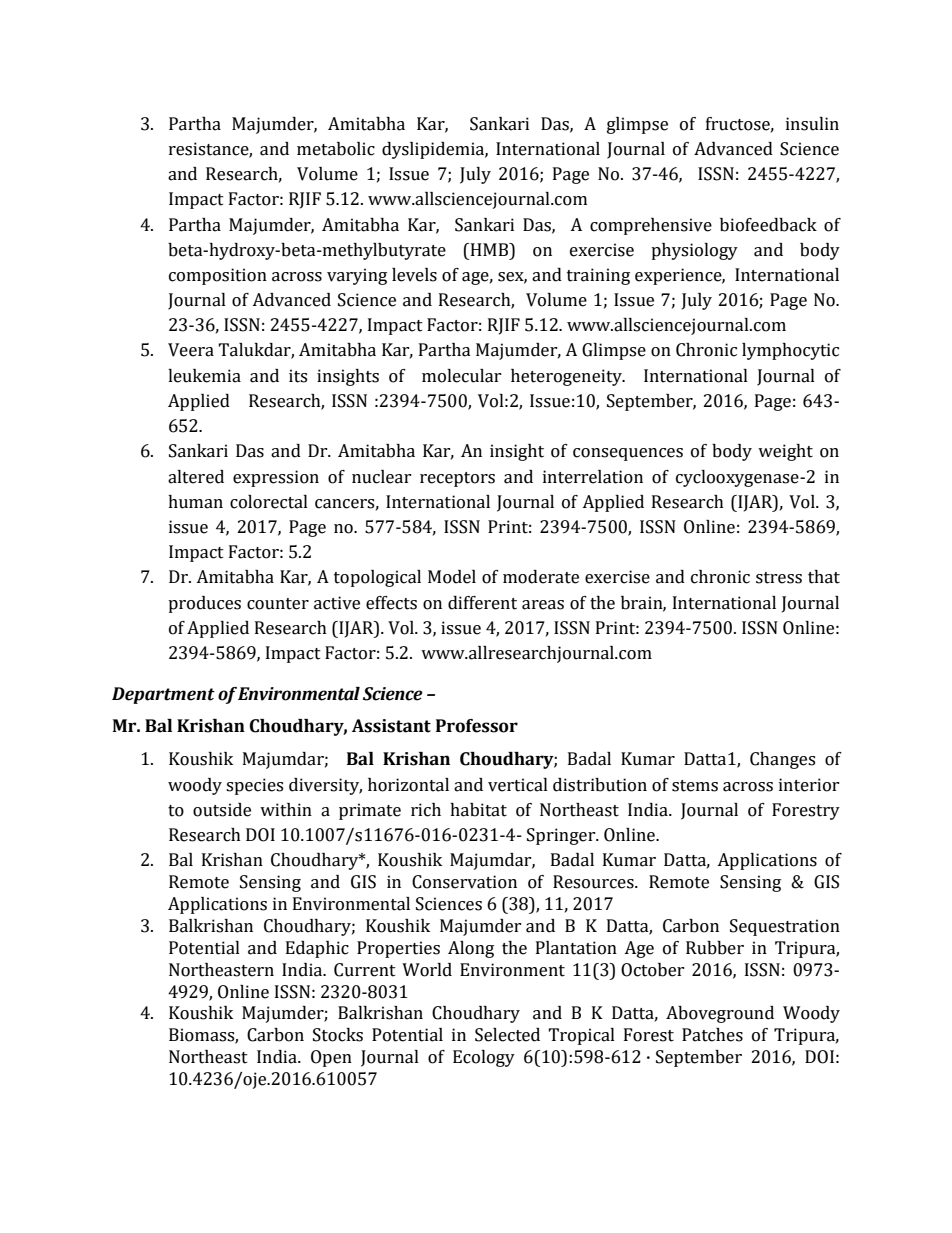 Image resolution: width=952 pixels, height=1233 pixels. I want to click on Selected, so click(507, 1035).
